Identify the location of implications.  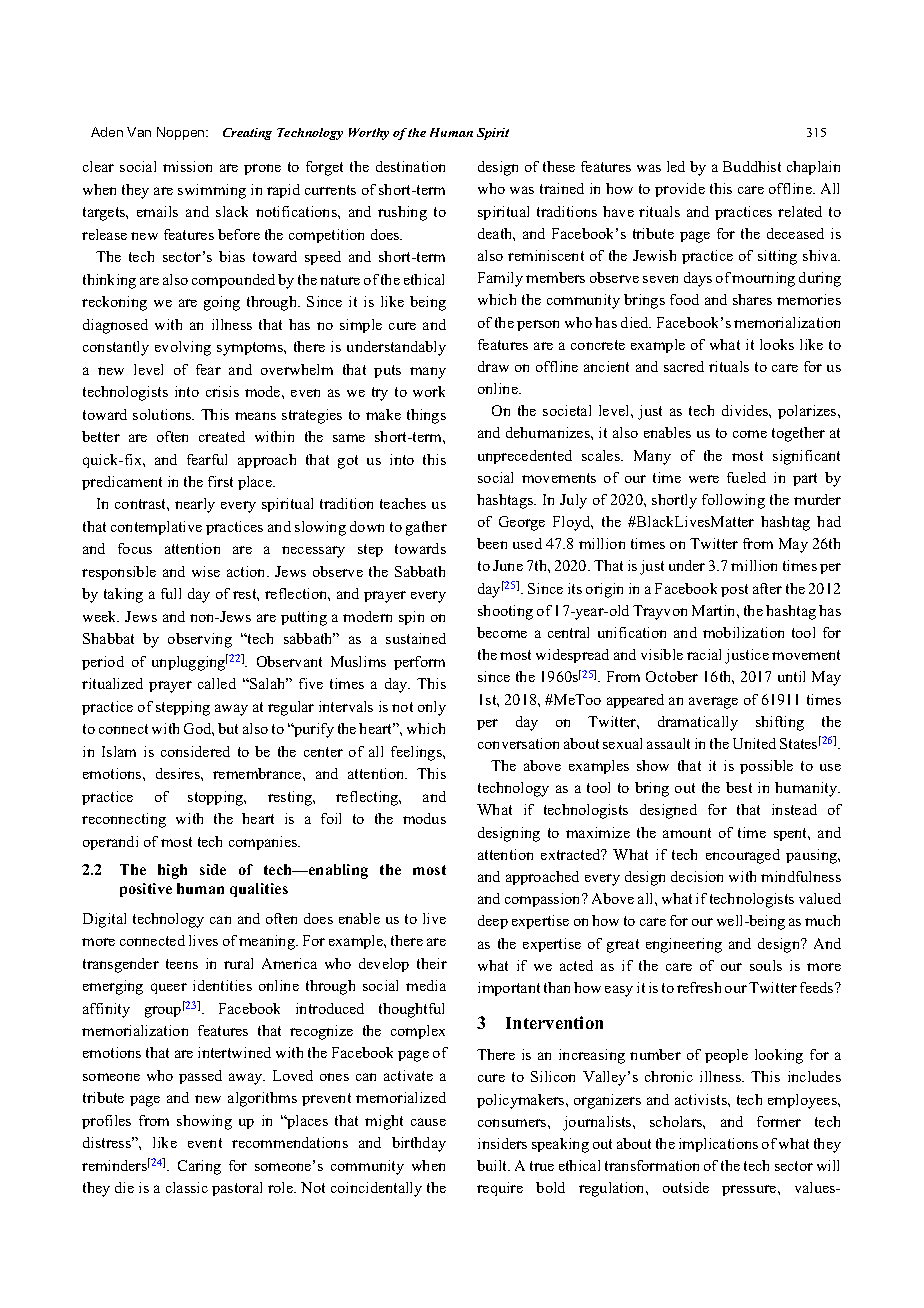
(718, 1145).
